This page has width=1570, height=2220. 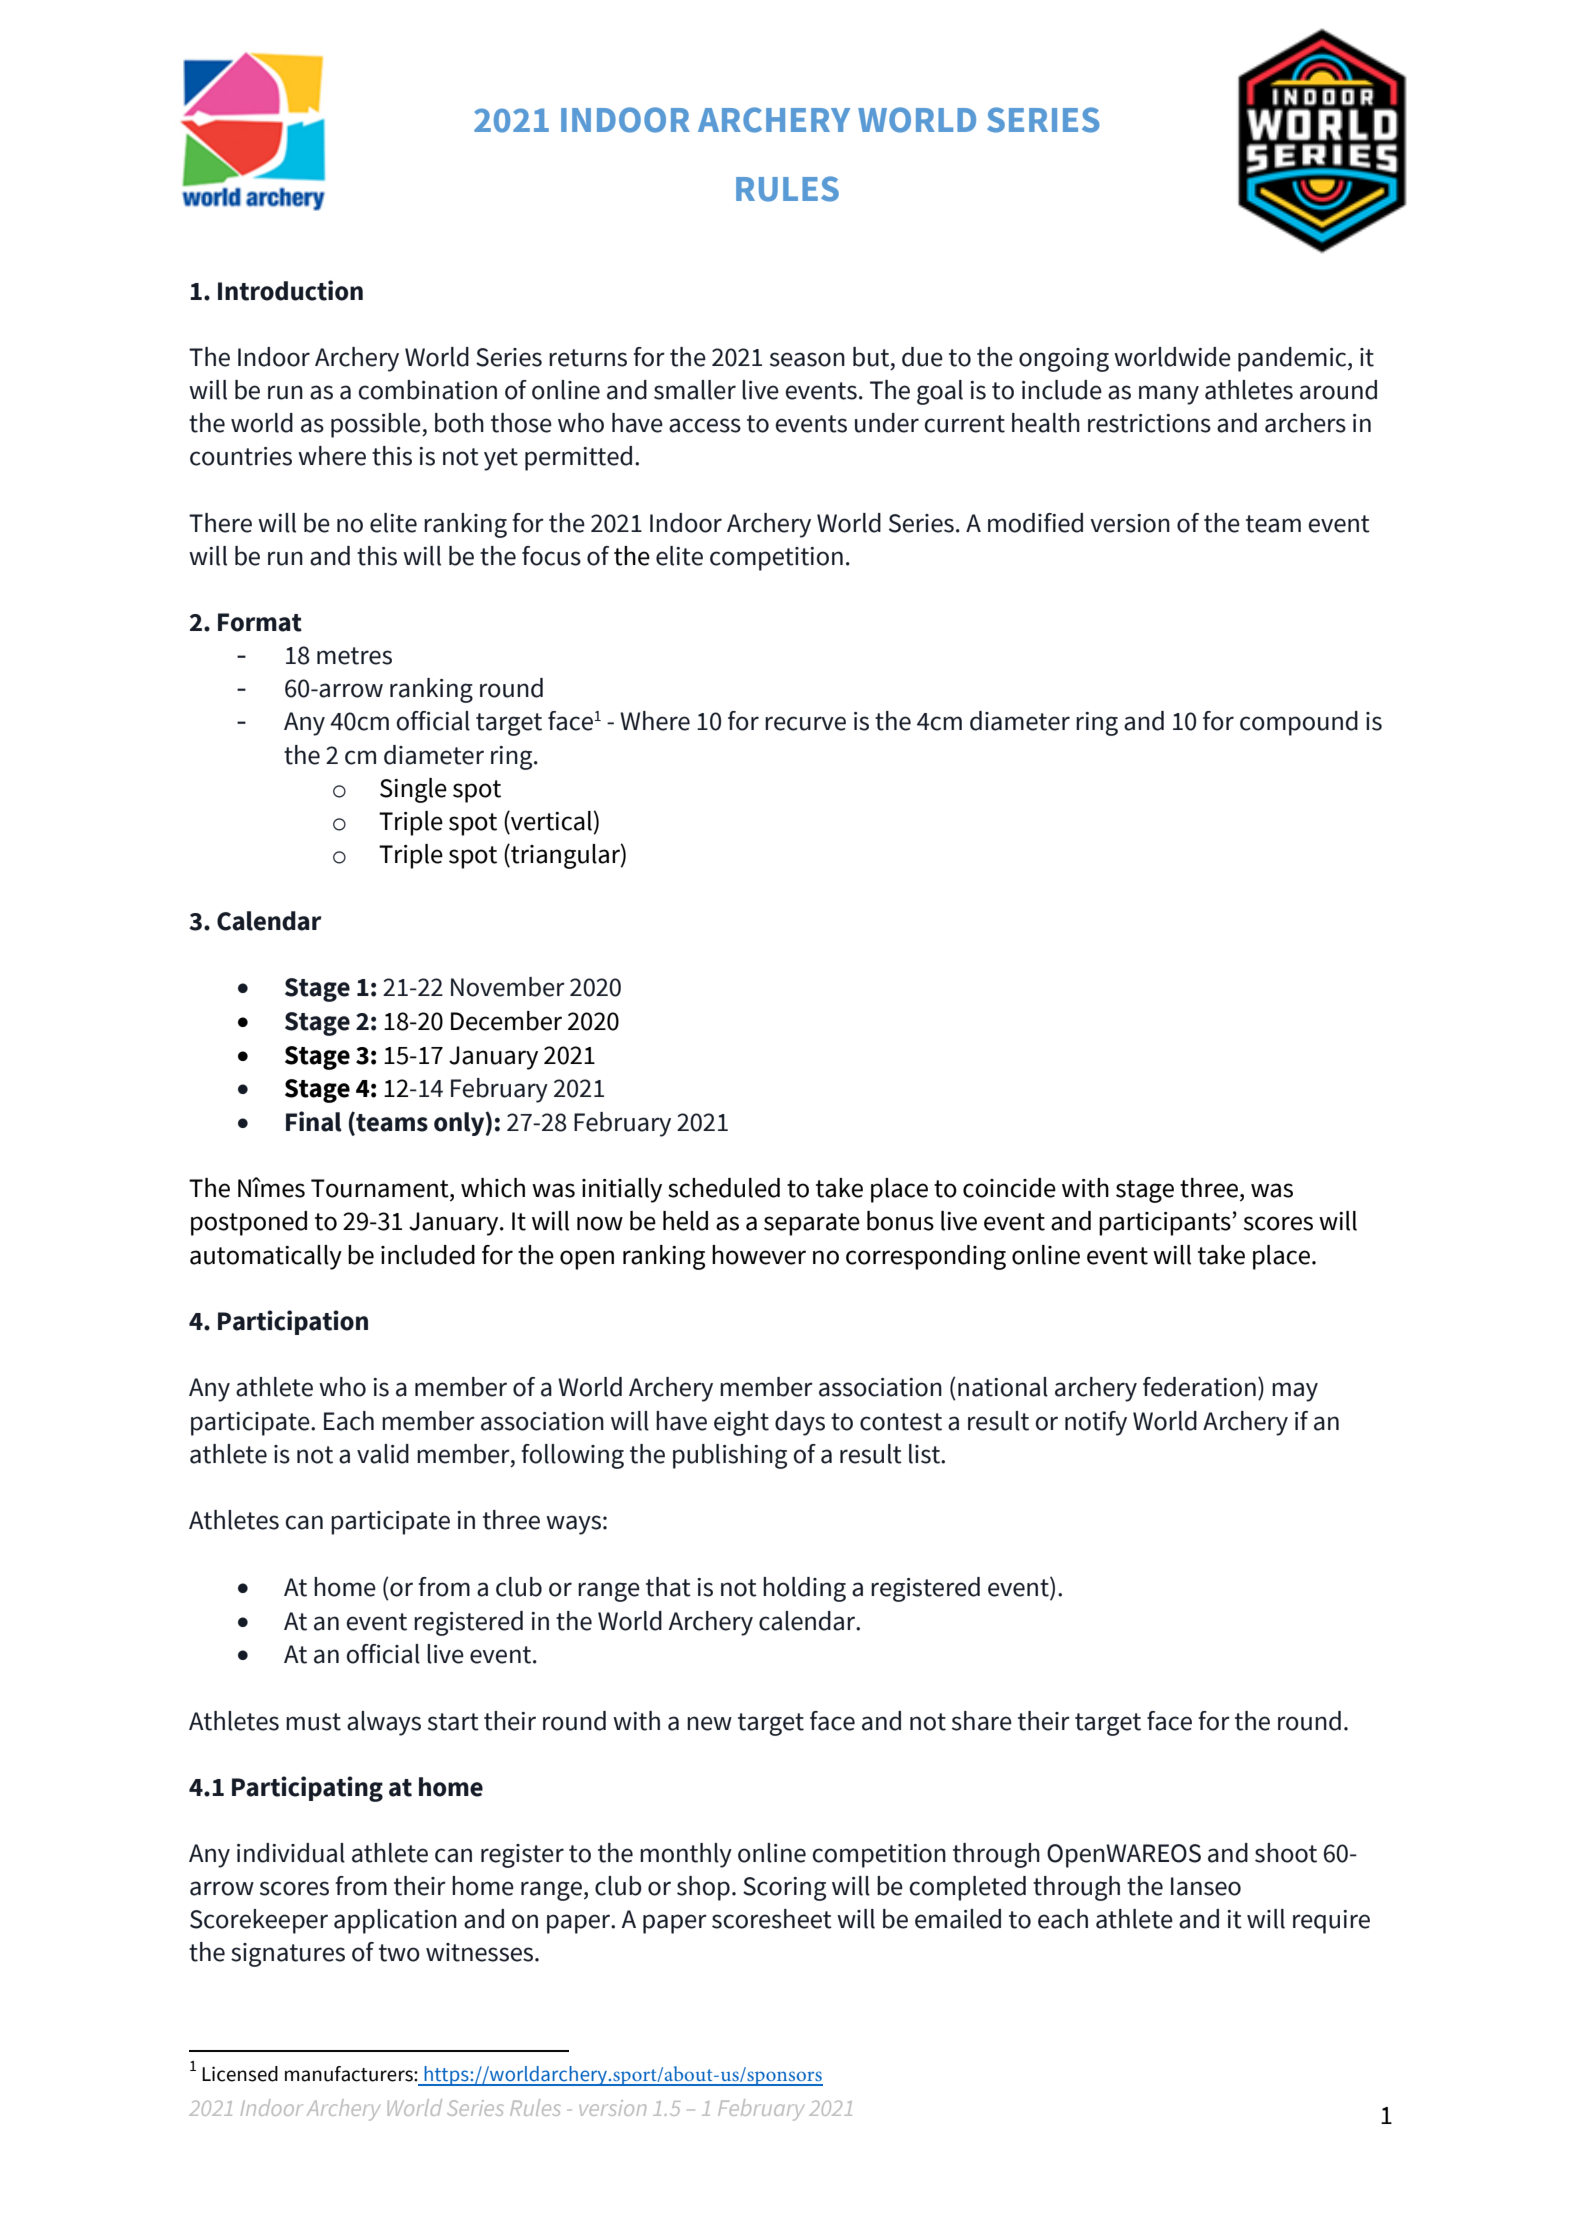 I want to click on Introduction, so click(x=290, y=290).
